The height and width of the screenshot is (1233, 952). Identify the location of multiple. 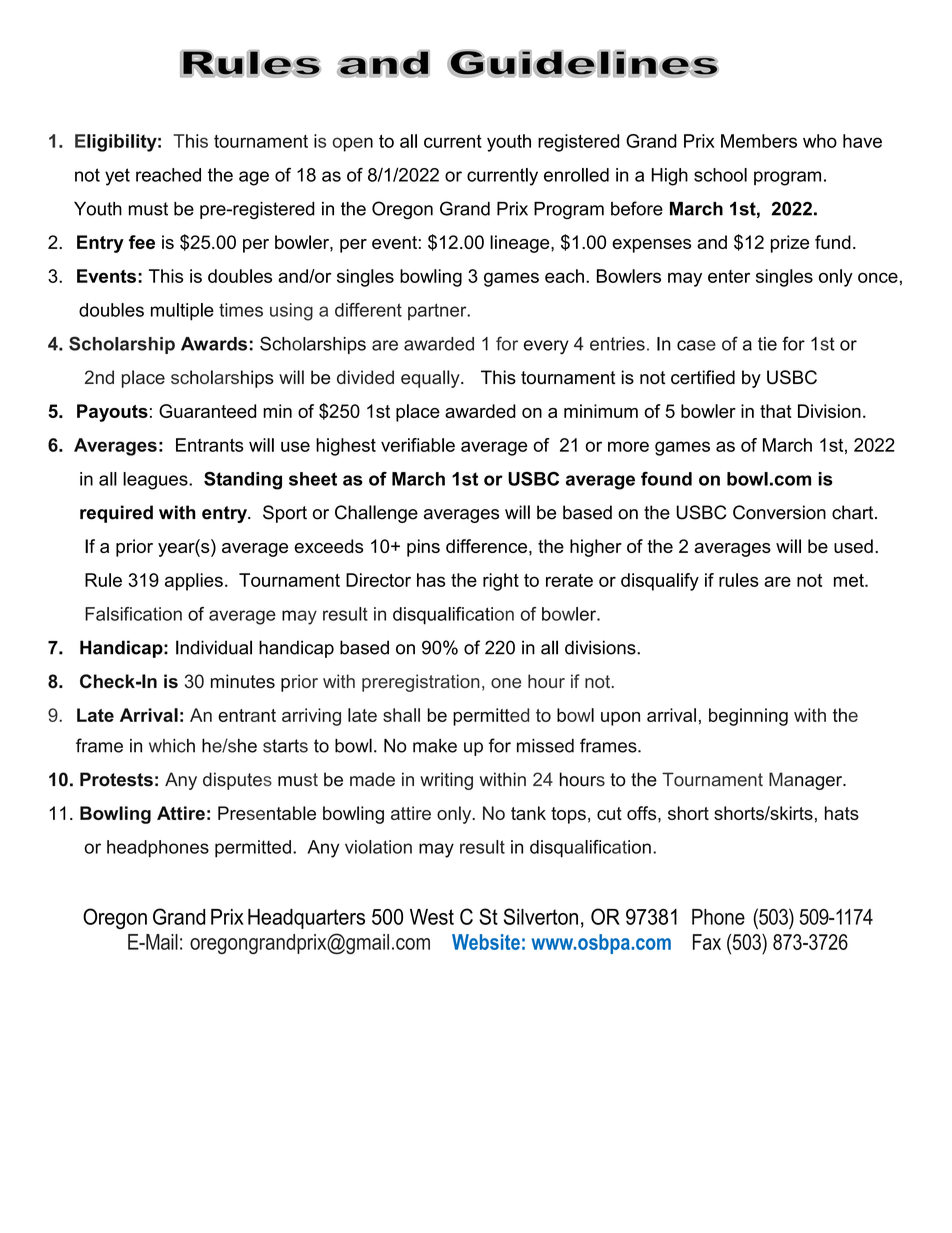
(182, 312).
